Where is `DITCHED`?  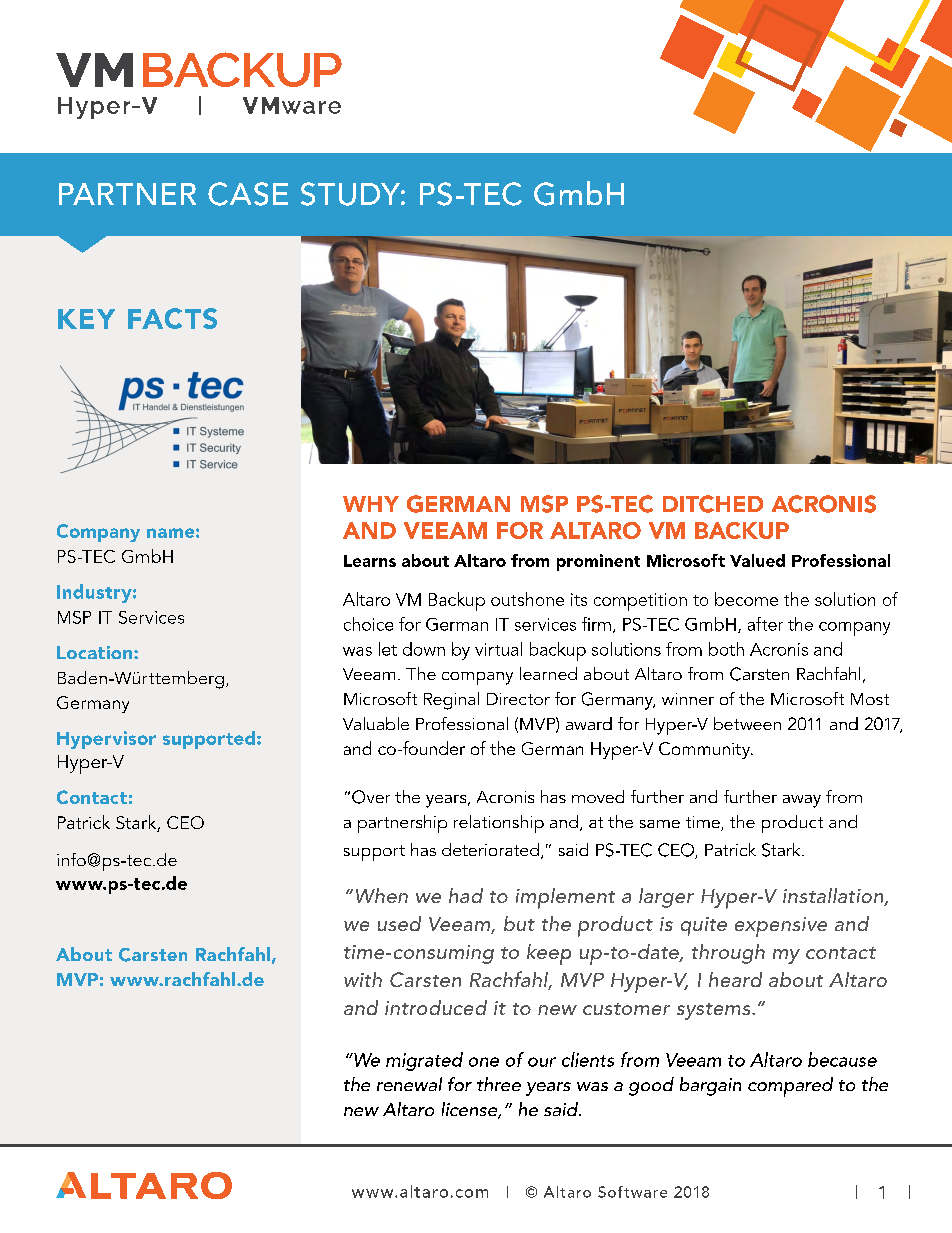 DITCHED is located at coordinates (713, 504).
